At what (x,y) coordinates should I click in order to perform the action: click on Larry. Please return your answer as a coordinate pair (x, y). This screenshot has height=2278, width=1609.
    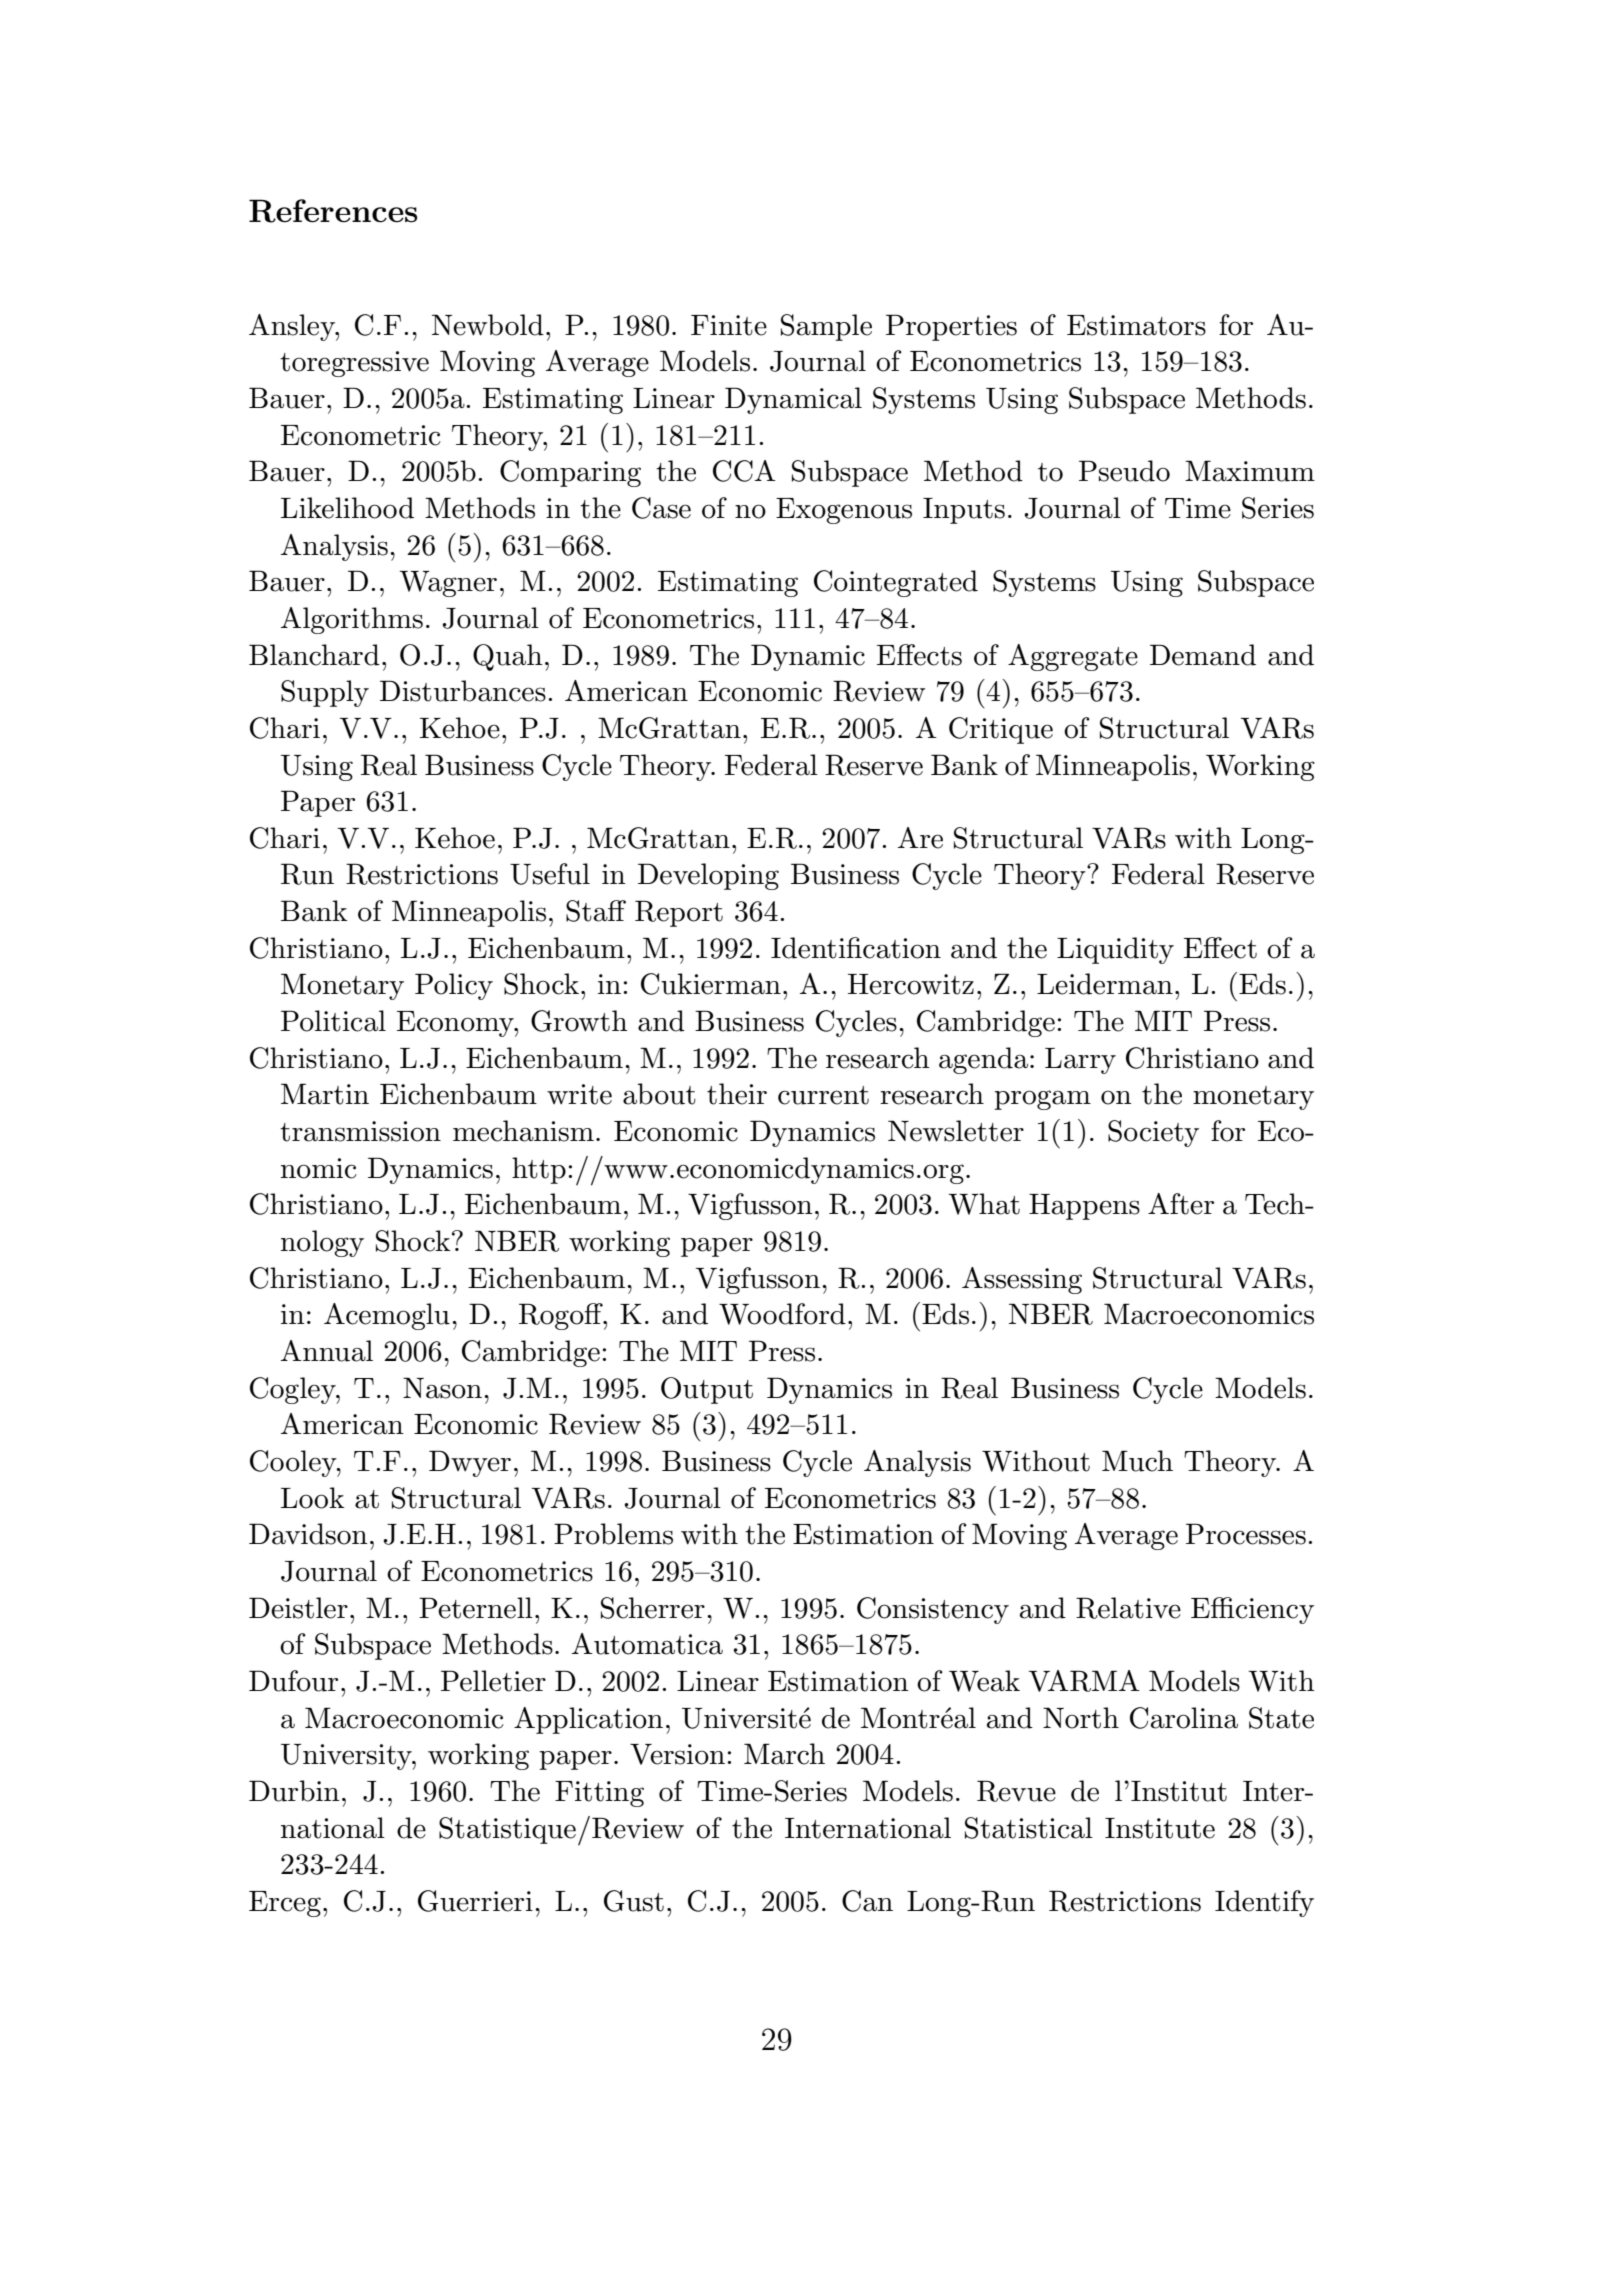
    Looking at the image, I should click on (1080, 1061).
